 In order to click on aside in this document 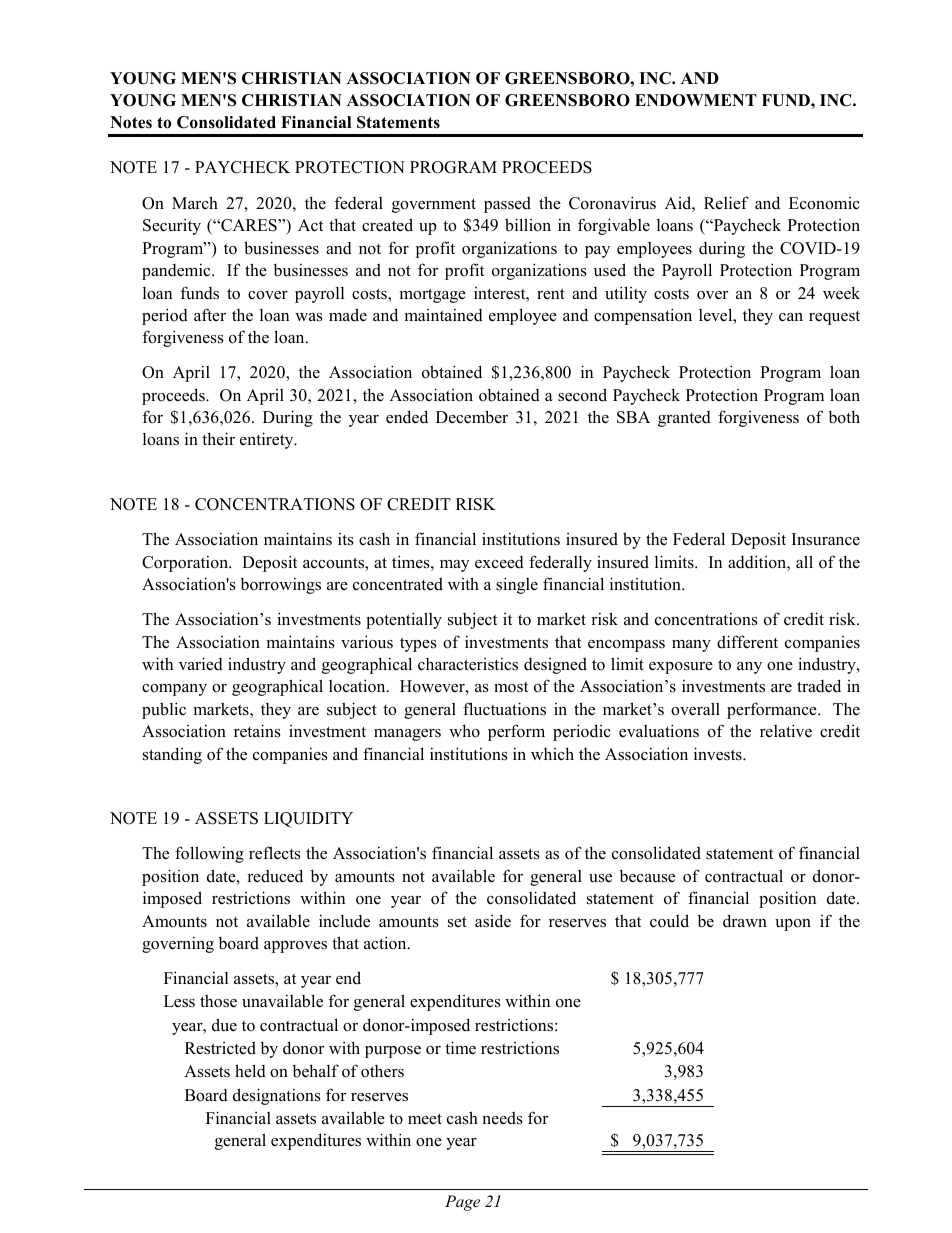, I will do `click(493, 921)`.
